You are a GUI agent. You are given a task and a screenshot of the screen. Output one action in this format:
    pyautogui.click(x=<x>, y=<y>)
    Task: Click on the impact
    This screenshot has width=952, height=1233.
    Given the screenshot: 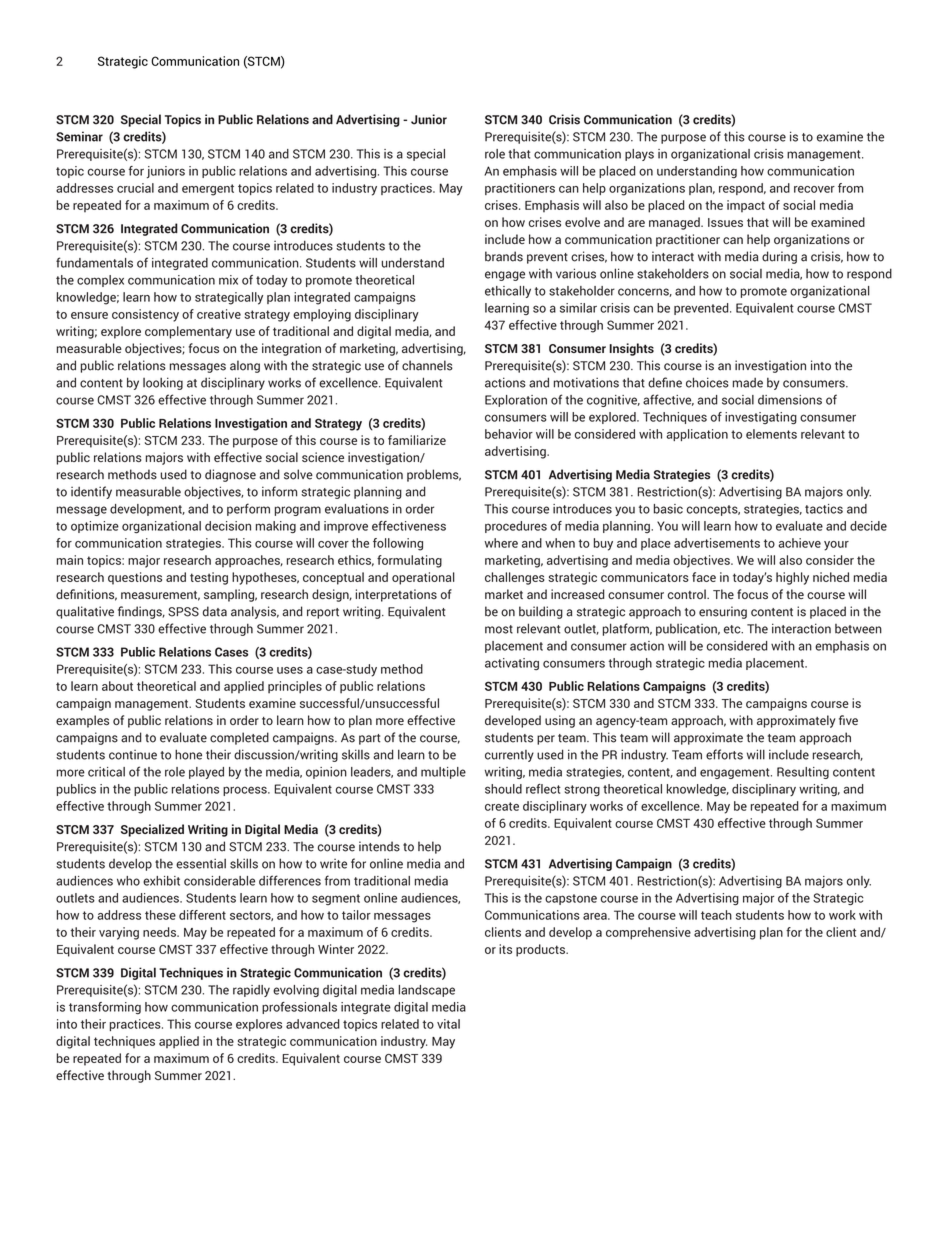 What is the action you would take?
    pyautogui.click(x=746, y=206)
